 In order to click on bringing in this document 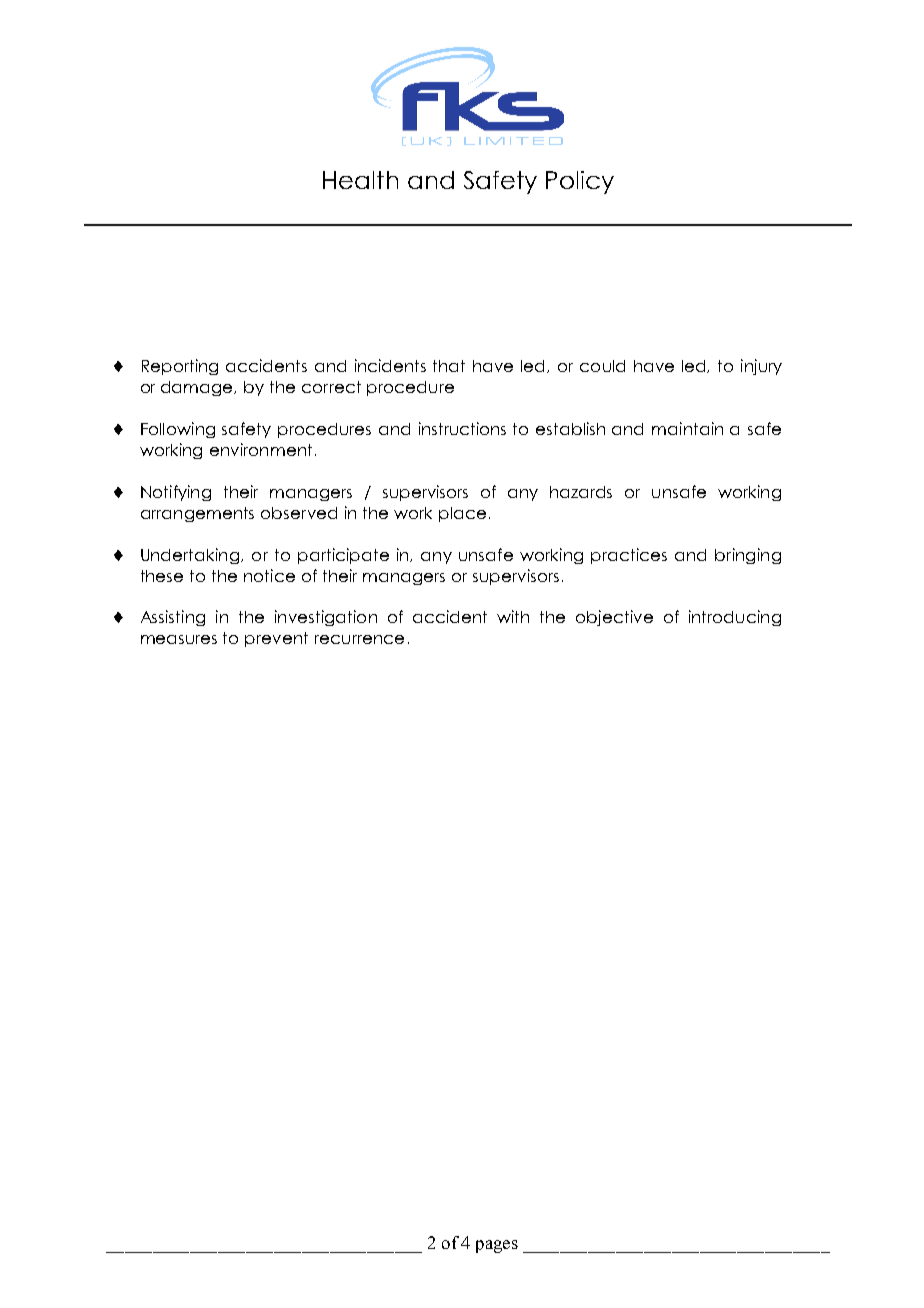, I will do `click(748, 556)`.
